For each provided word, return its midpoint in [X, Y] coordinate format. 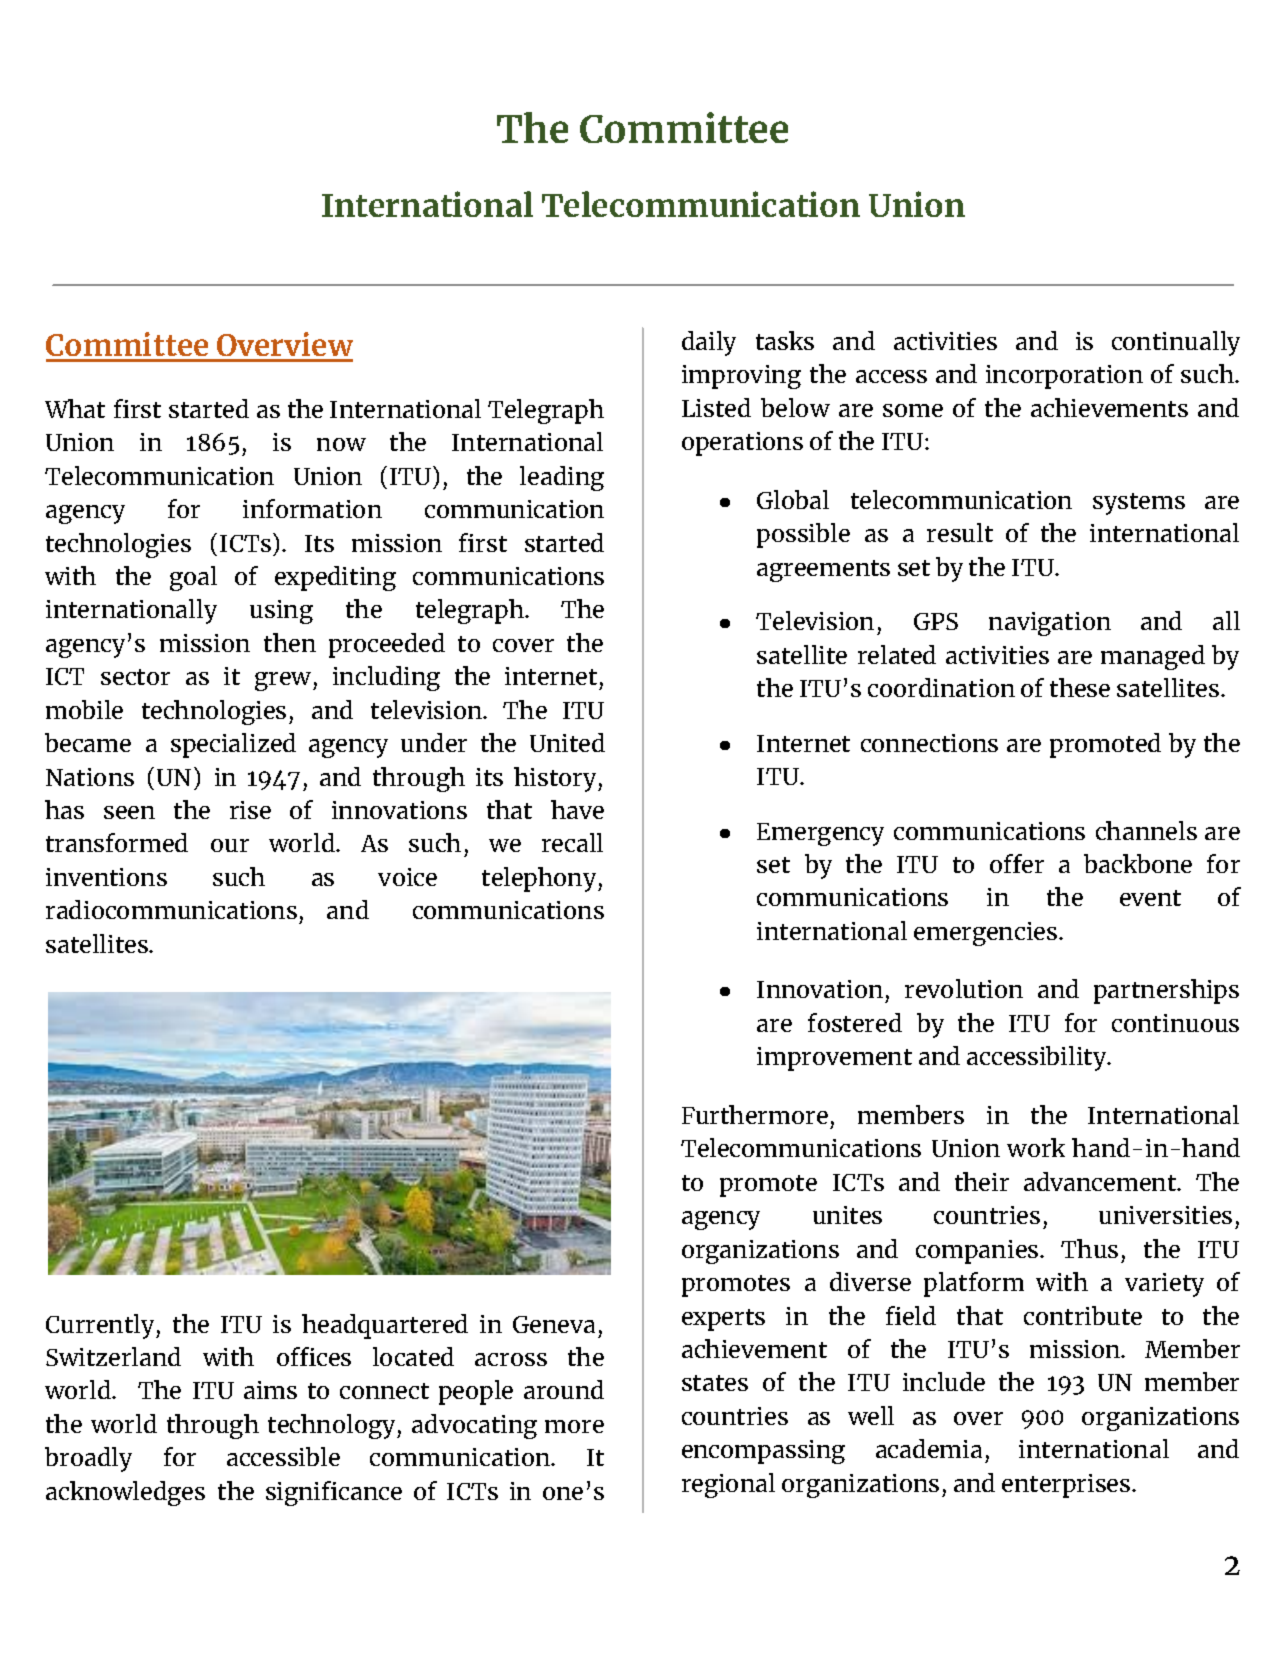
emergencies [985, 934]
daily [709, 343]
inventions [106, 877]
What [75, 408]
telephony [540, 879]
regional [728, 1485]
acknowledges [125, 1493]
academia [929, 1448]
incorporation [1064, 377]
